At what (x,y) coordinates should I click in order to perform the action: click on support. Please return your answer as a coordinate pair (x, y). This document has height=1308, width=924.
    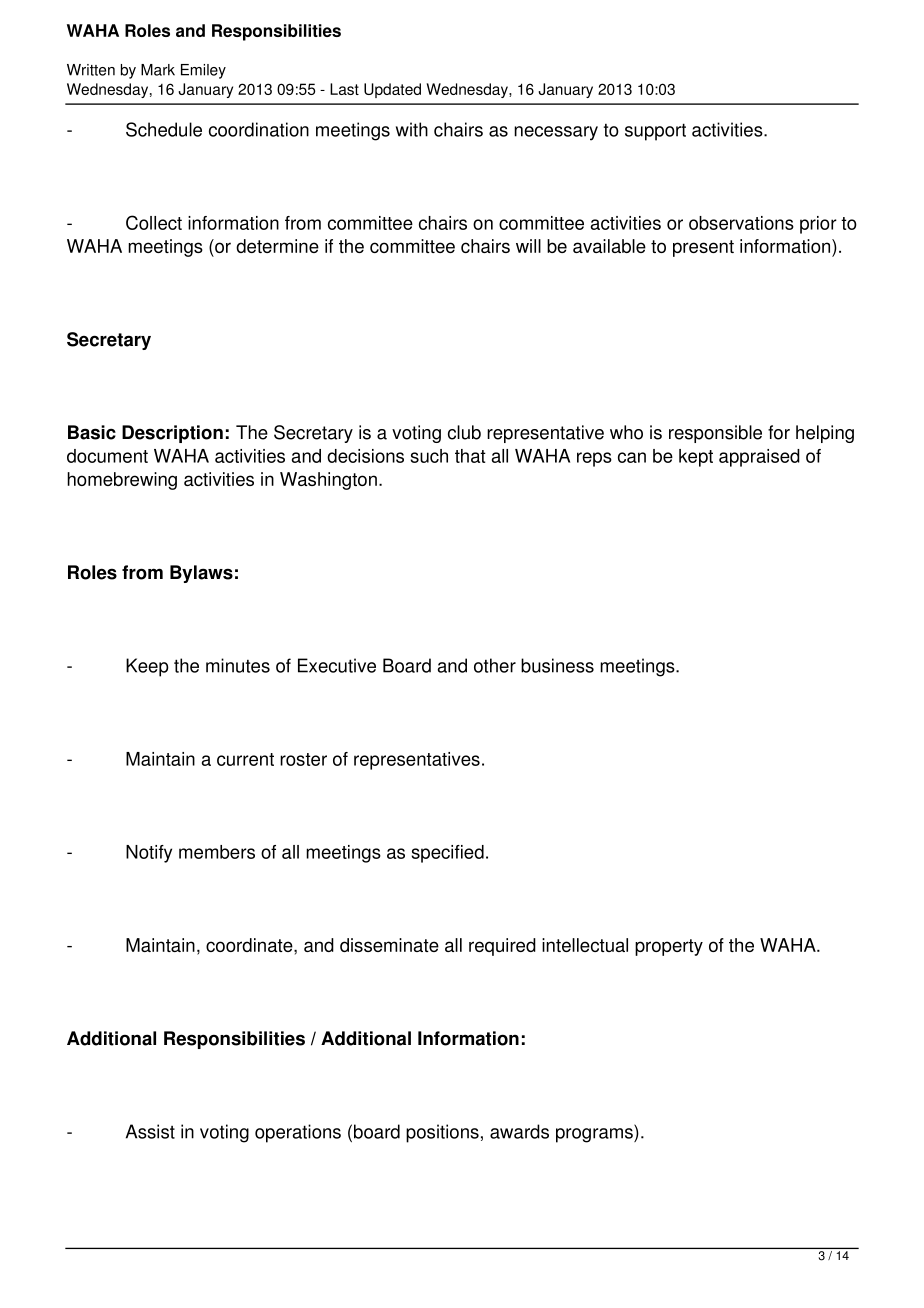
    Looking at the image, I should click on (655, 132).
